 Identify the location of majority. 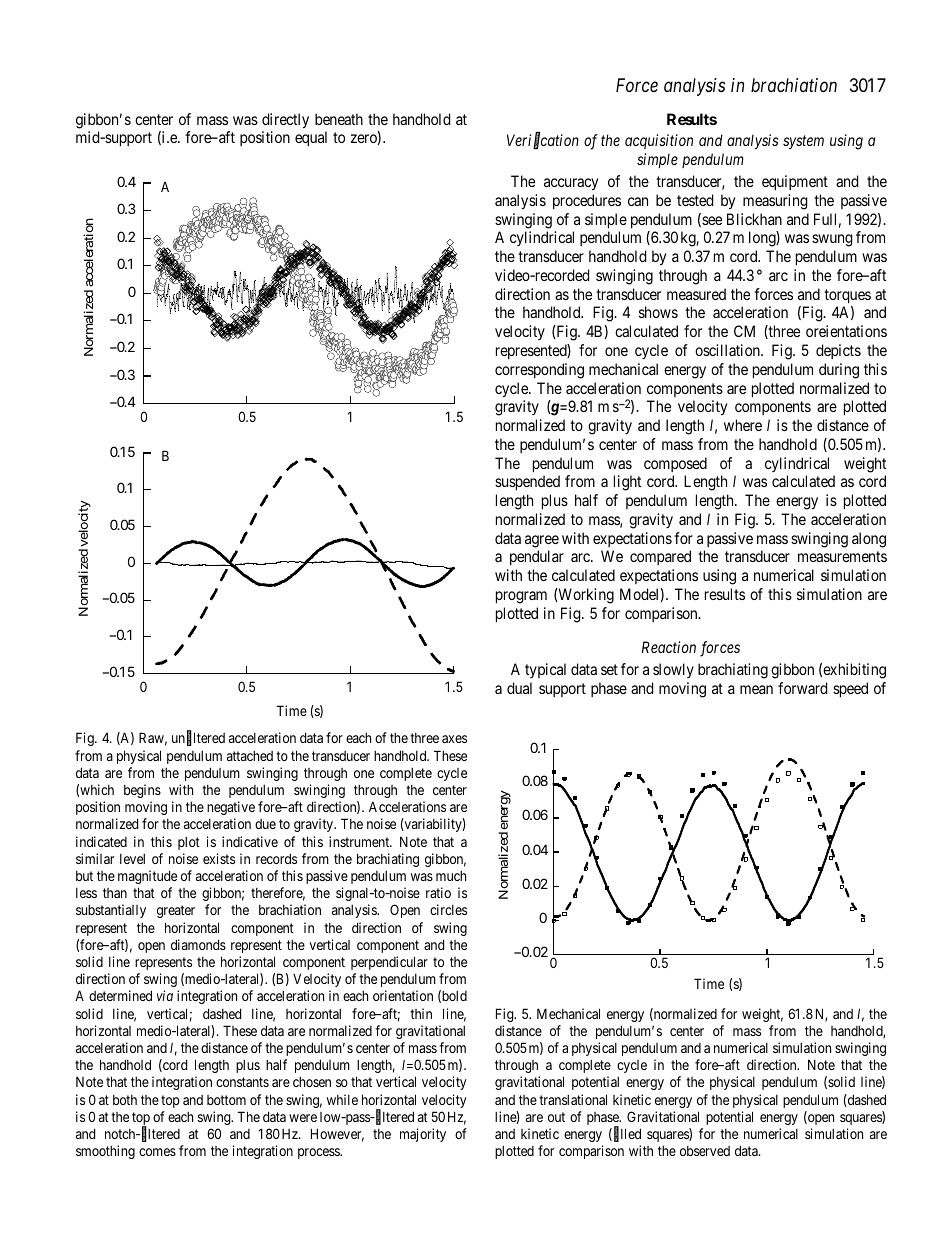
(423, 1135).
